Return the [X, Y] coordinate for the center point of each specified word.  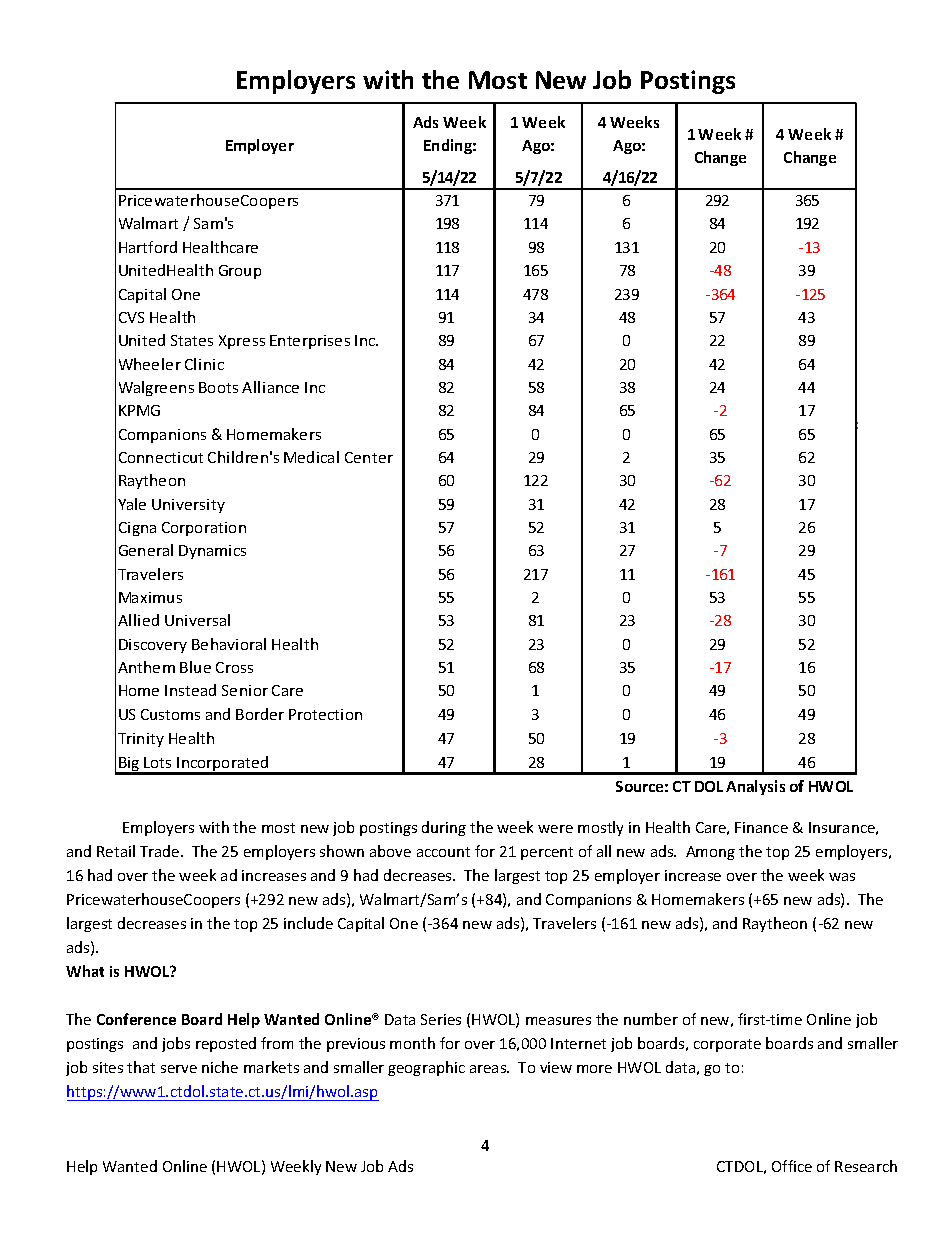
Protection [325, 714]
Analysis [755, 787]
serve [179, 1069]
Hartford [148, 247]
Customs [170, 714]
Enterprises [310, 342]
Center [369, 457]
